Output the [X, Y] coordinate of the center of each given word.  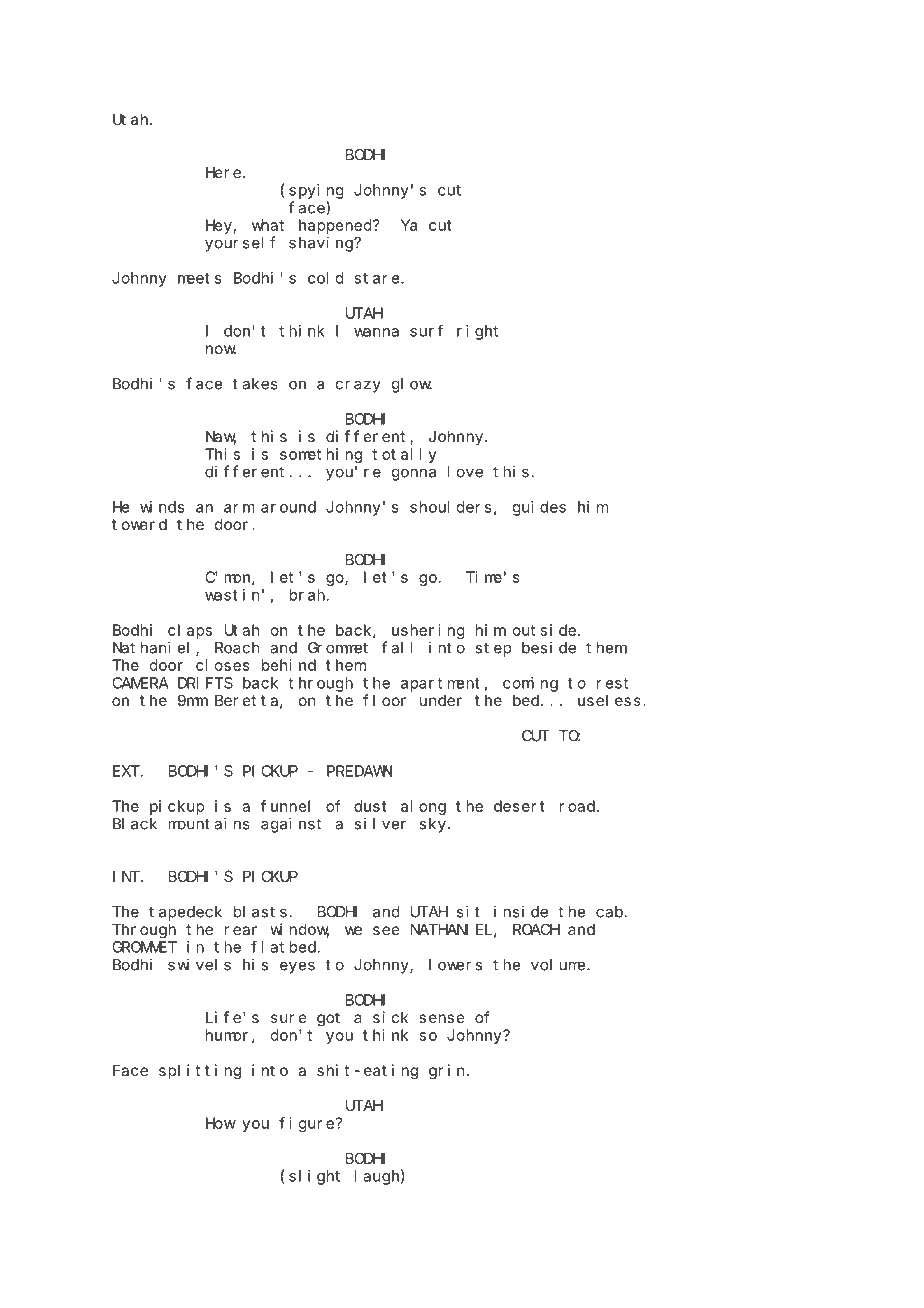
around [288, 507]
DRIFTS [205, 683]
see [386, 930]
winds [162, 507]
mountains [209, 823]
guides [539, 508]
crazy [358, 386]
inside [521, 911]
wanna [376, 332]
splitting [200, 1072]
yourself [240, 244]
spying [316, 191]
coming [530, 684]
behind [289, 665]
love [465, 472]
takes [255, 384]
